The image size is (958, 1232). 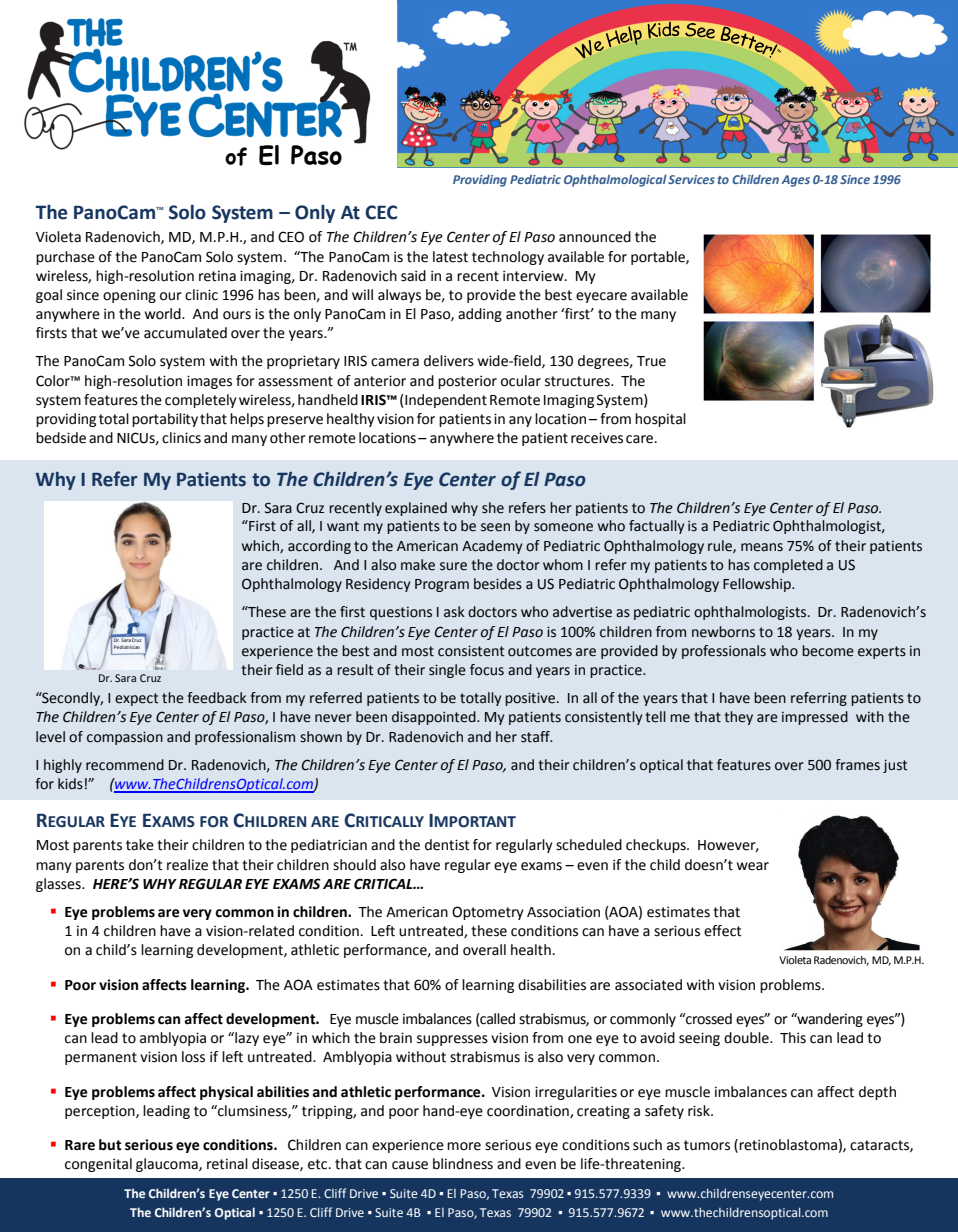 What do you see at coordinates (589, 845) in the screenshot?
I see `scheduled` at bounding box center [589, 845].
